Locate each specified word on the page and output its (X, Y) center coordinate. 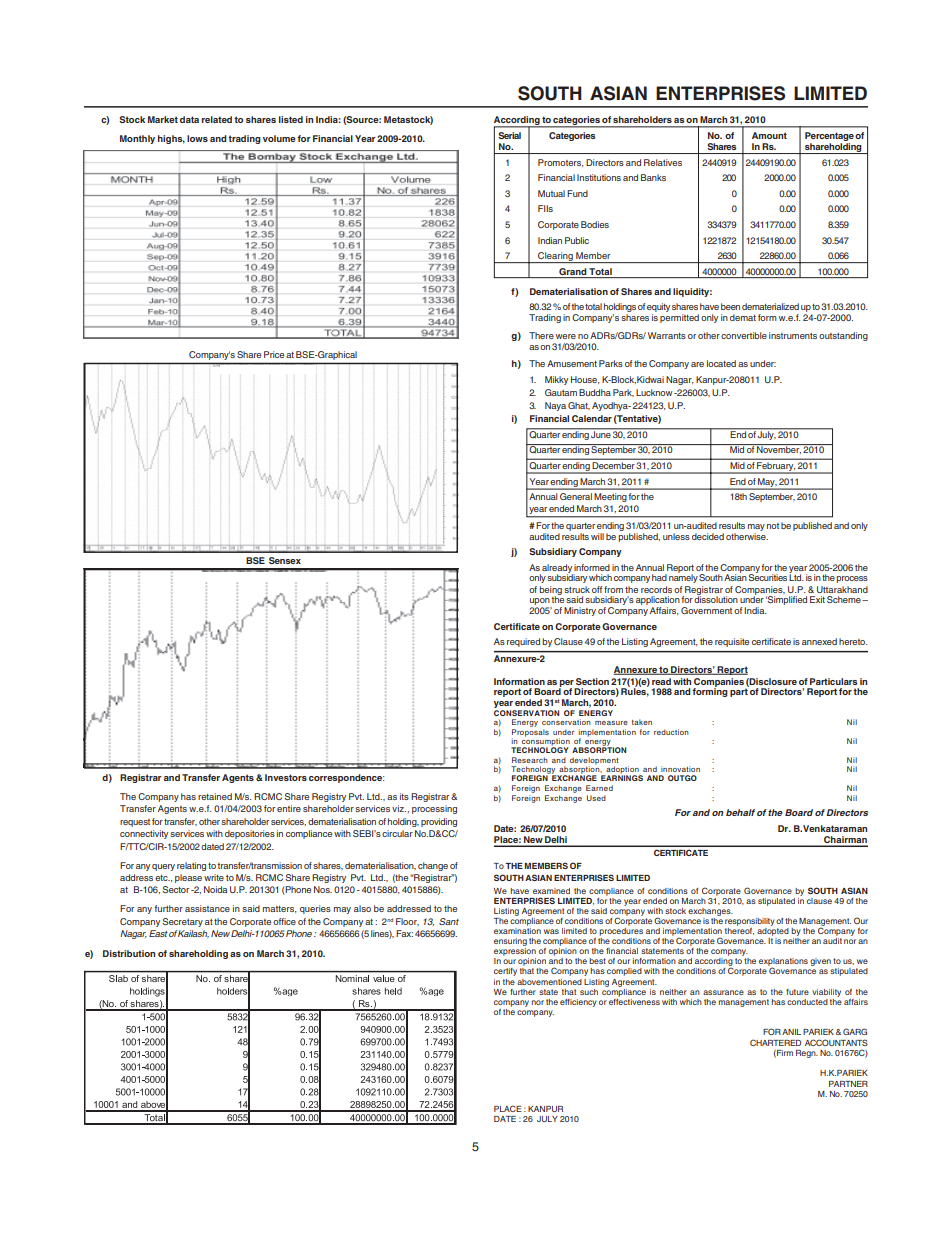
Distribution (129, 953)
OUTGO (682, 778)
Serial (509, 135)
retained (215, 796)
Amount (769, 135)
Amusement (572, 363)
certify (505, 972)
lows (197, 138)
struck (577, 589)
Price (274, 354)
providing (439, 822)
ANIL (791, 1032)
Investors (286, 777)
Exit (817, 599)
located (721, 363)
